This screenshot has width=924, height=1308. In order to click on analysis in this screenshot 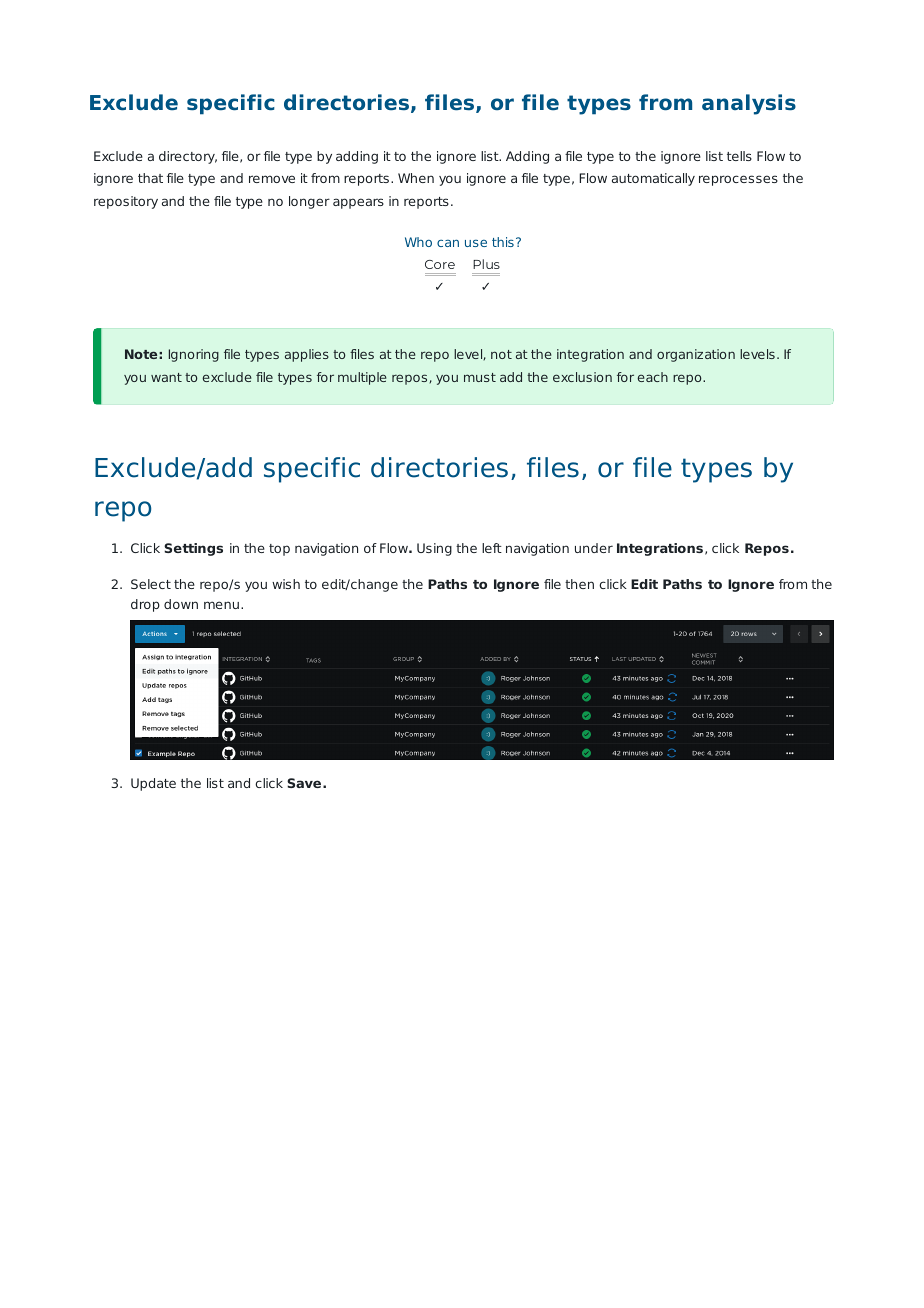, I will do `click(749, 104)`.
